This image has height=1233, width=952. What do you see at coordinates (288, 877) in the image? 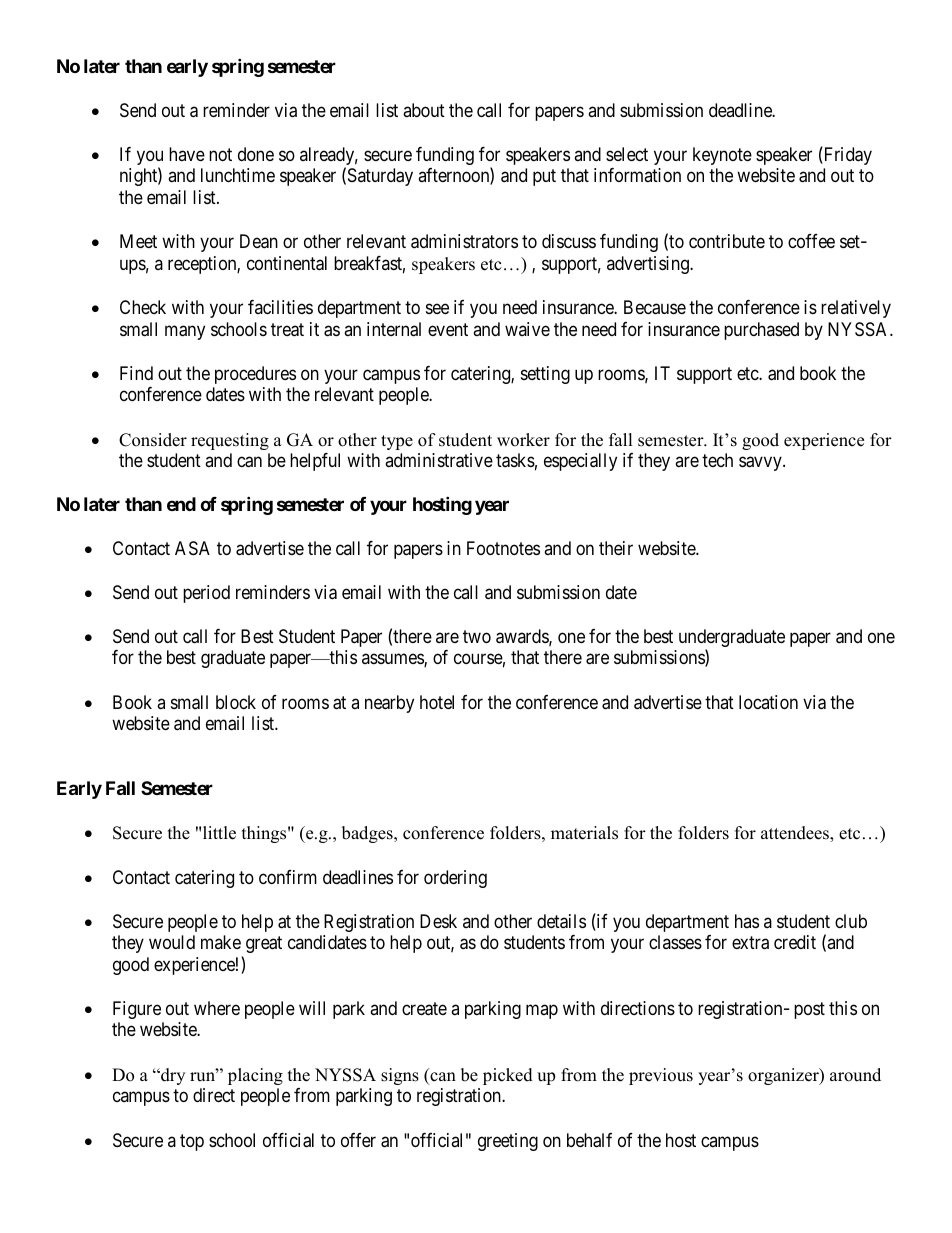
I see `confirm` at bounding box center [288, 877].
